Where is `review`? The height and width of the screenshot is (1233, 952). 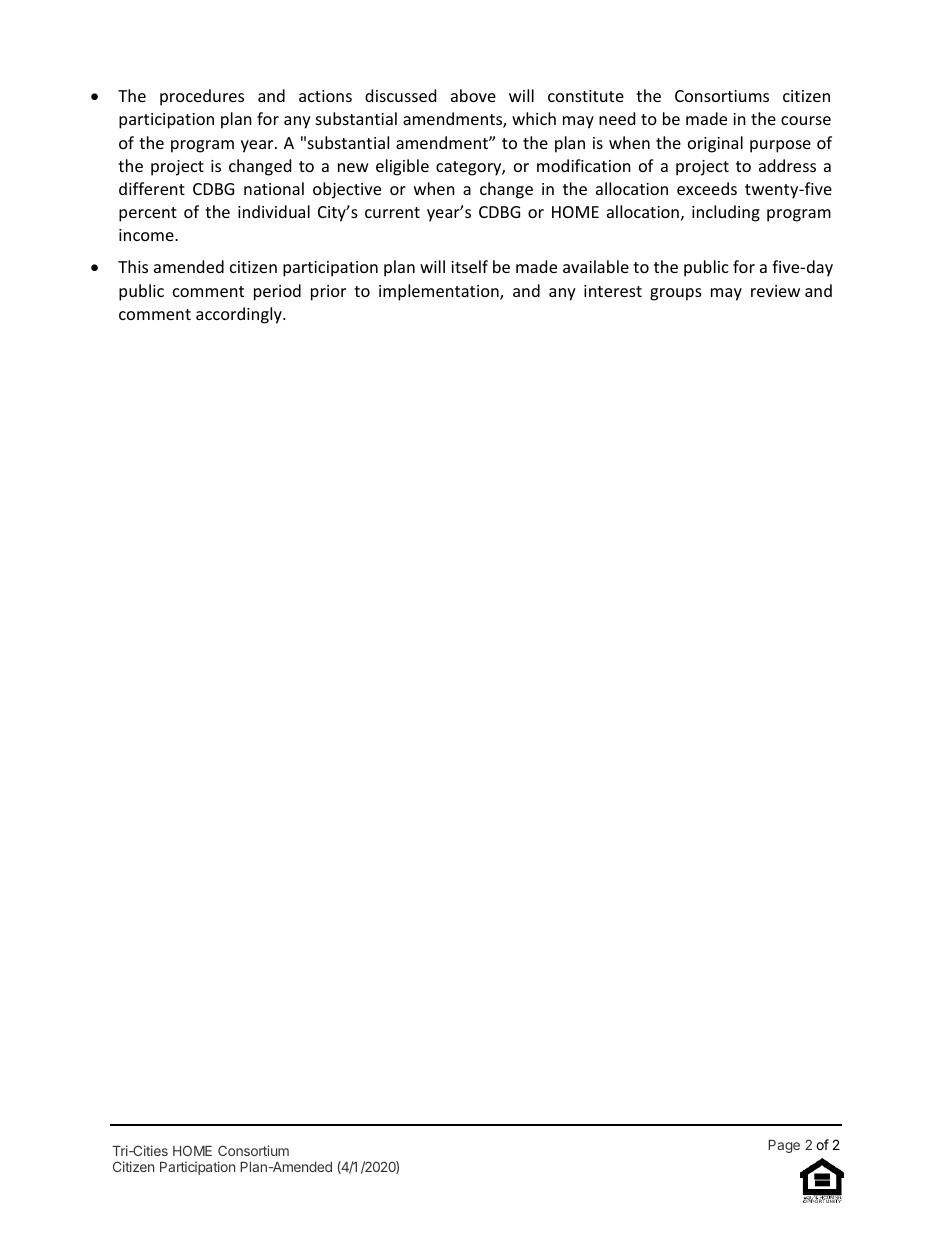
review is located at coordinates (775, 291).
